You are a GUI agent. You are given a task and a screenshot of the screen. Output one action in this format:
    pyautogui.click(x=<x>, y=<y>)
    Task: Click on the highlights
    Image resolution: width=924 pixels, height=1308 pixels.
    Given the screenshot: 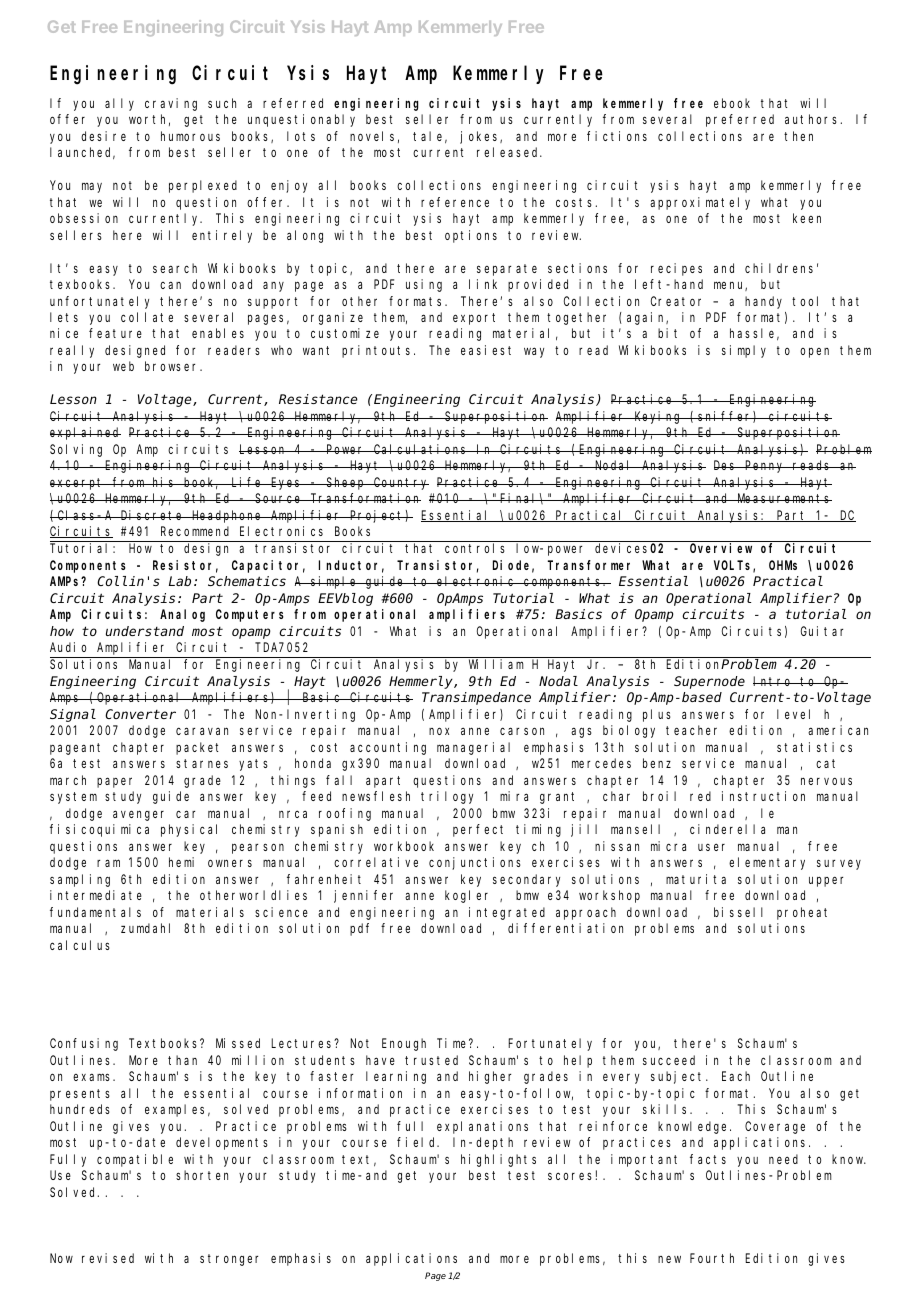 What is the action you would take?
    pyautogui.click(x=498, y=1160)
